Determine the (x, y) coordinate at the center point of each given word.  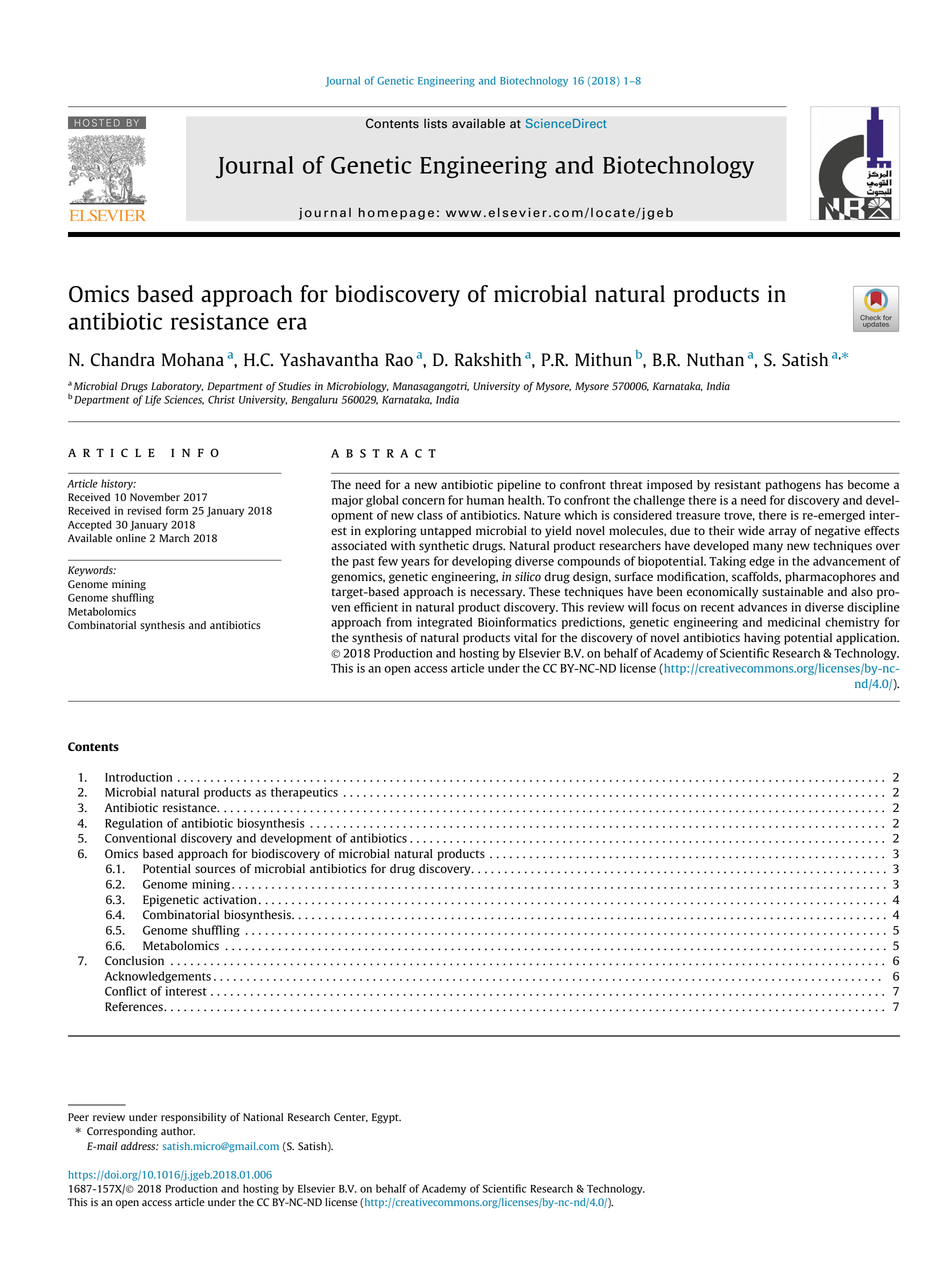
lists (435, 123)
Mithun (603, 359)
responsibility (194, 1118)
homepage (396, 213)
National (263, 1117)
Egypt (386, 1118)
